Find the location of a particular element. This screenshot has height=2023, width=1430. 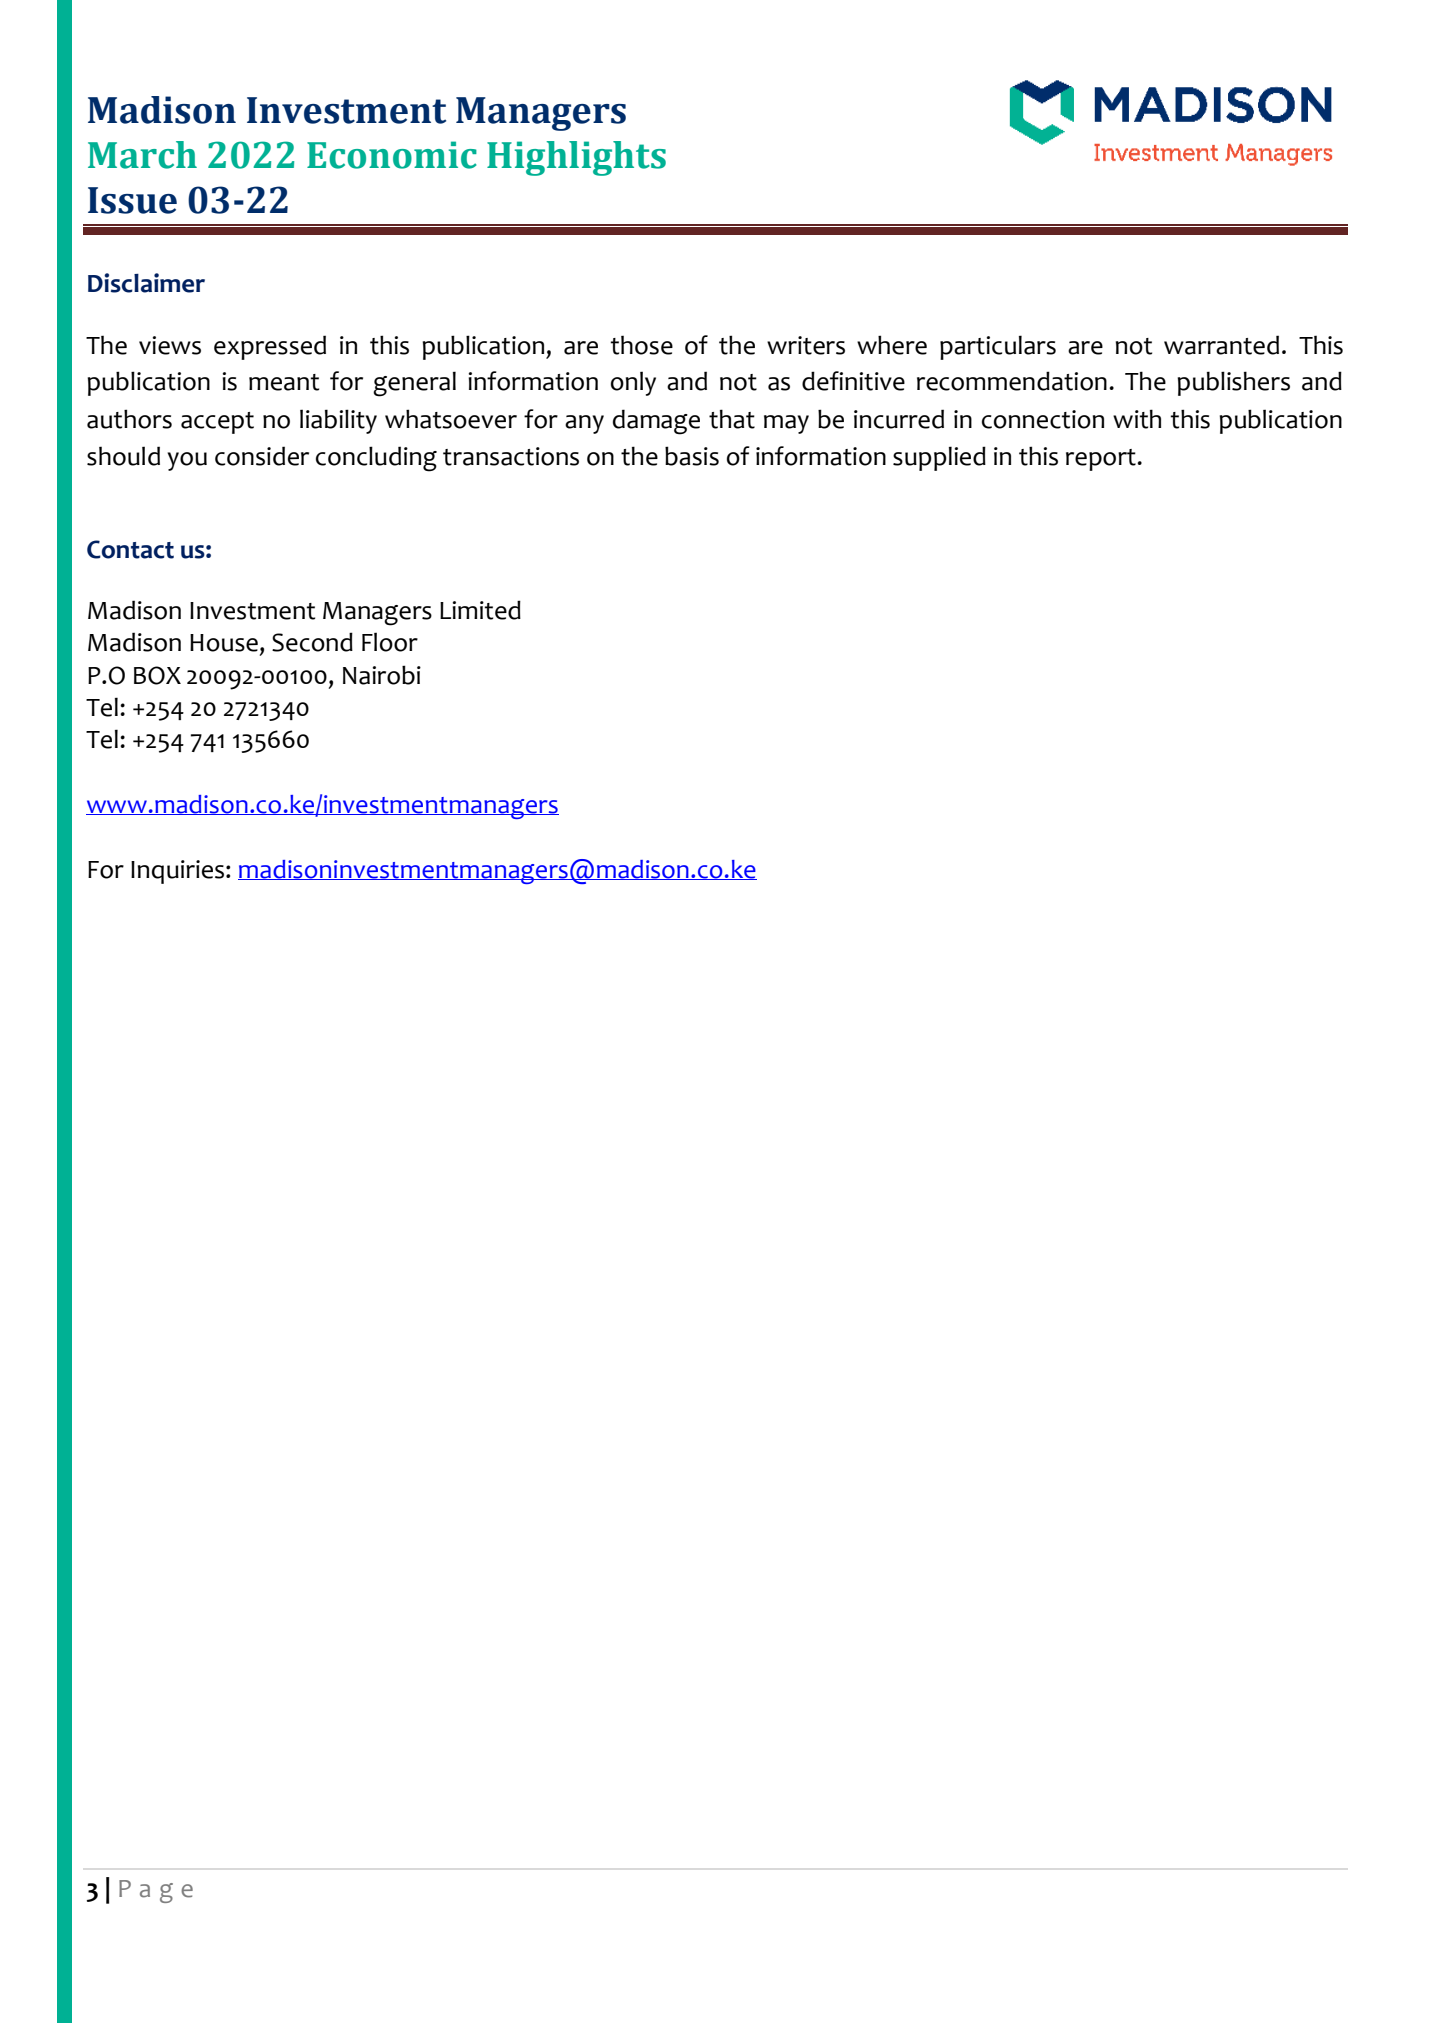

Inquiries is located at coordinates (177, 872).
